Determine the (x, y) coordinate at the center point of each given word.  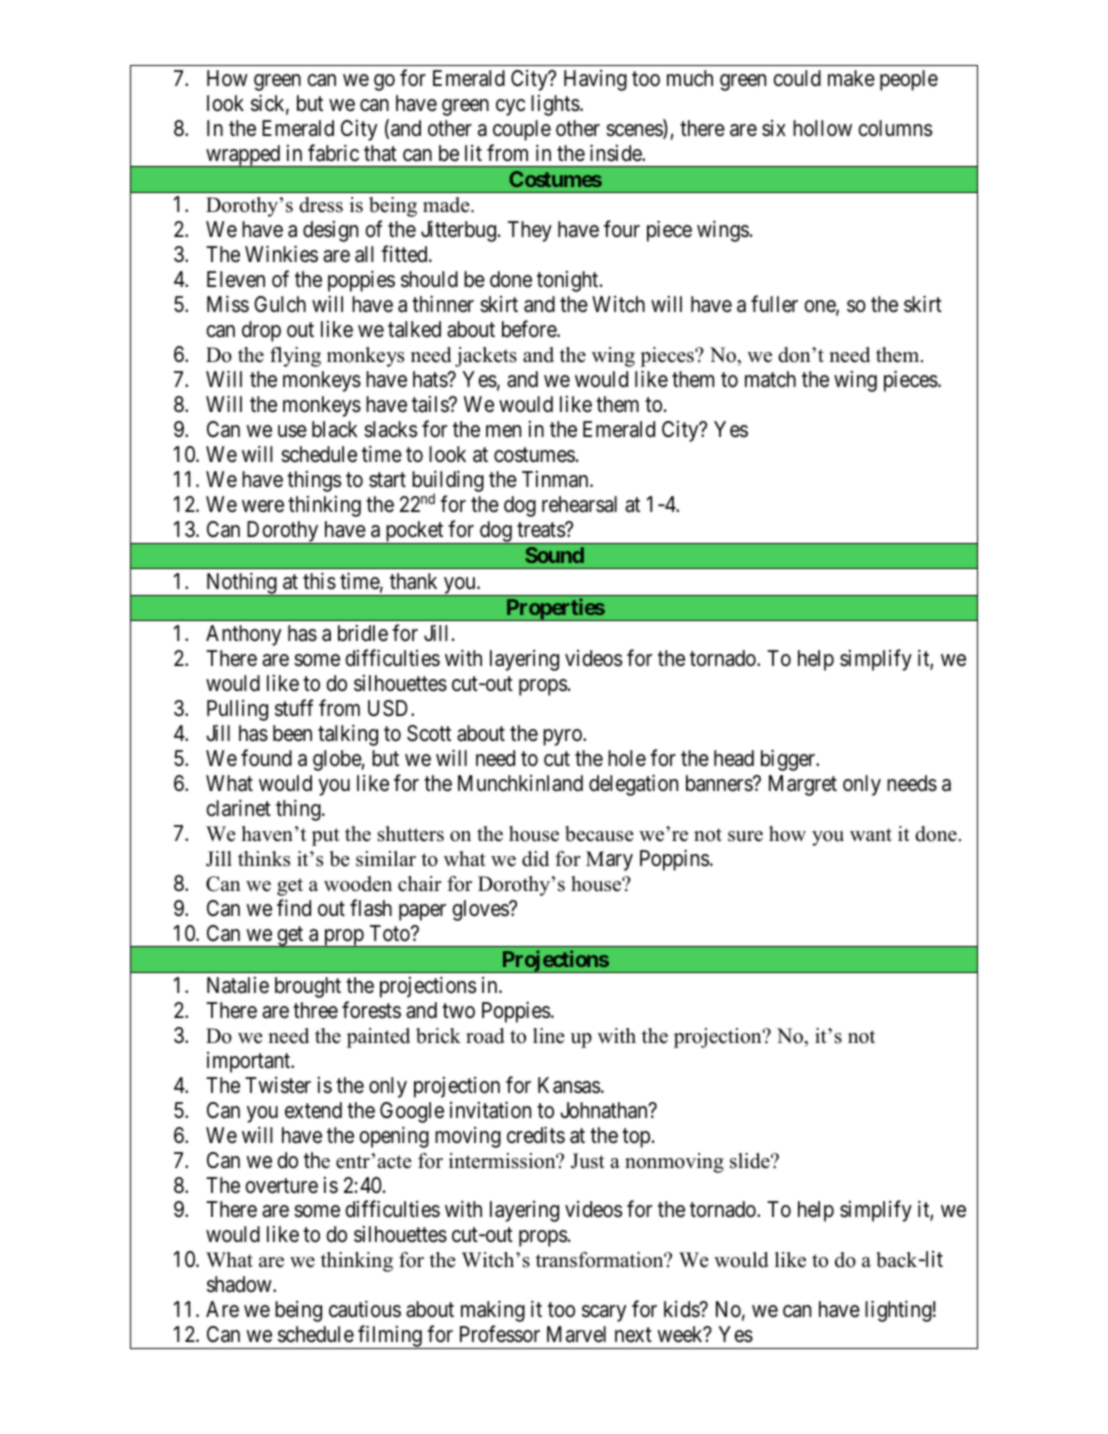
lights (555, 105)
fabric (333, 153)
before (530, 329)
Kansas (569, 1085)
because (599, 834)
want (871, 834)
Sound (554, 555)
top (636, 1138)
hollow (822, 128)
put (326, 837)
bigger (789, 760)
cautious (365, 1309)
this (319, 581)
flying (295, 357)
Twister (278, 1085)
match (770, 379)
